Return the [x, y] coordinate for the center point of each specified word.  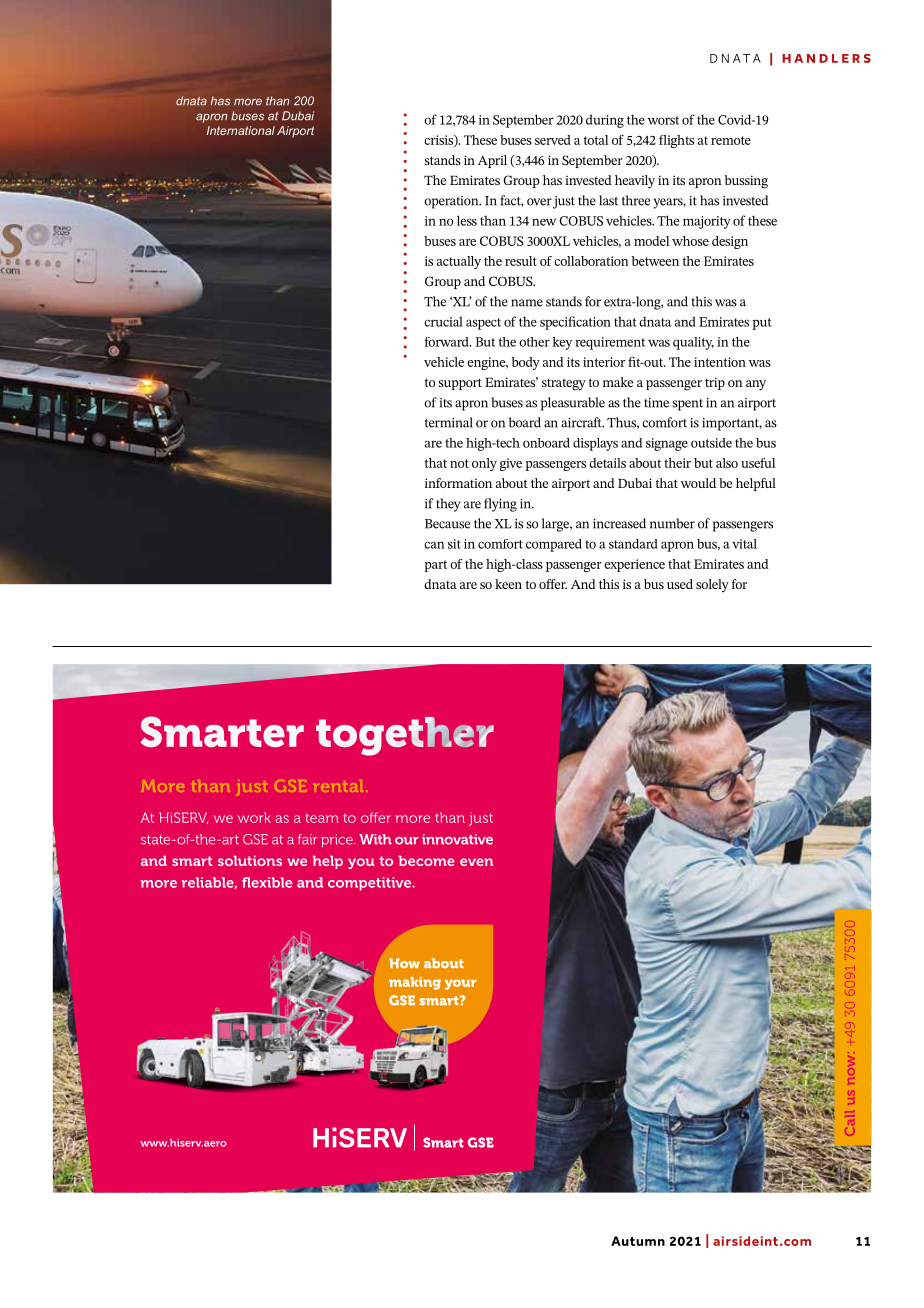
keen [508, 584]
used [680, 584]
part [435, 566]
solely [712, 586]
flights [676, 141]
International [241, 130]
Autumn [638, 1241]
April [492, 161]
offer [553, 584]
